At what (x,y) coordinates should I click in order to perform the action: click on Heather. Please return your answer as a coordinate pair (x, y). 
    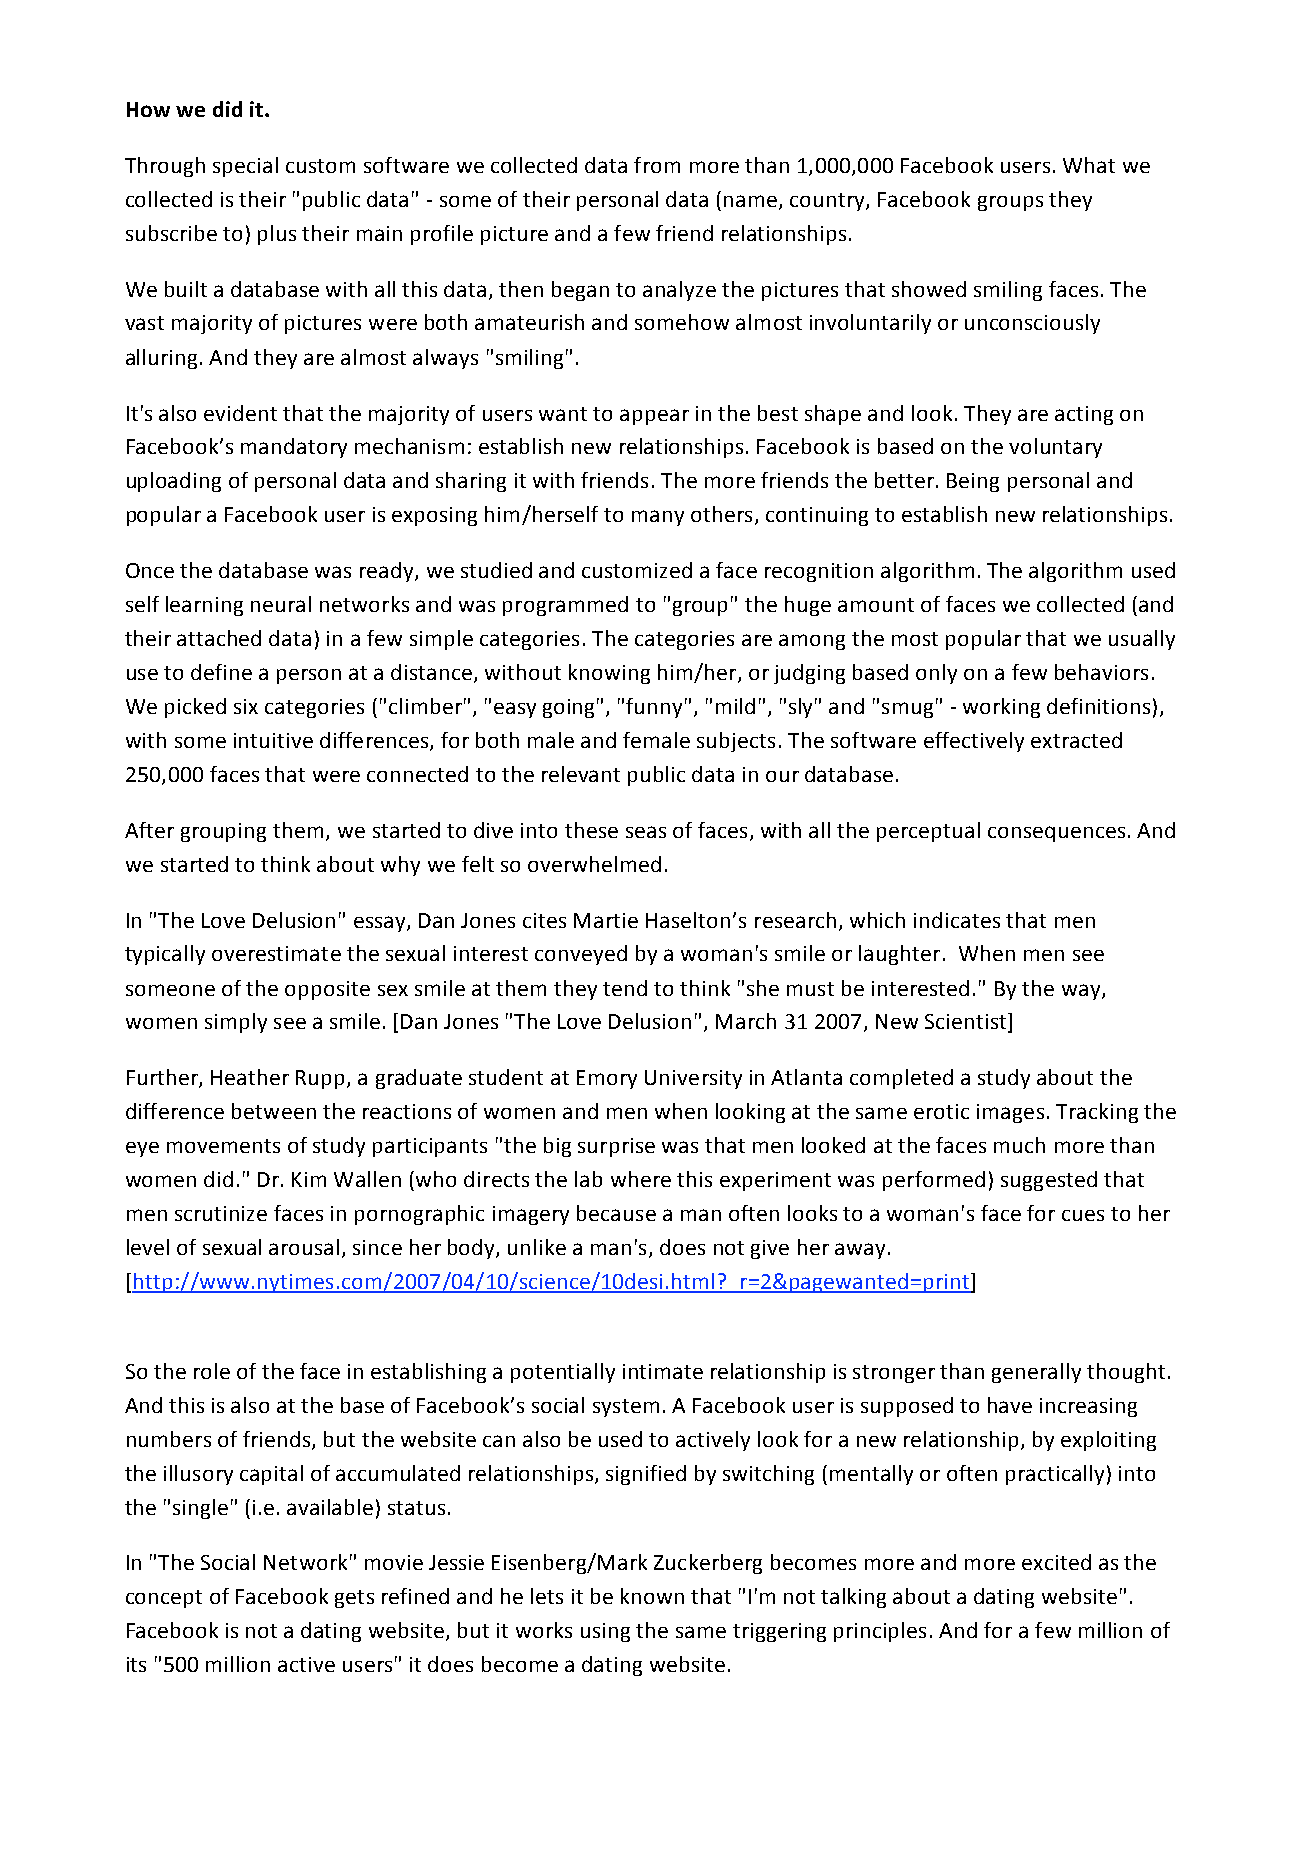
    Looking at the image, I should click on (250, 1077).
